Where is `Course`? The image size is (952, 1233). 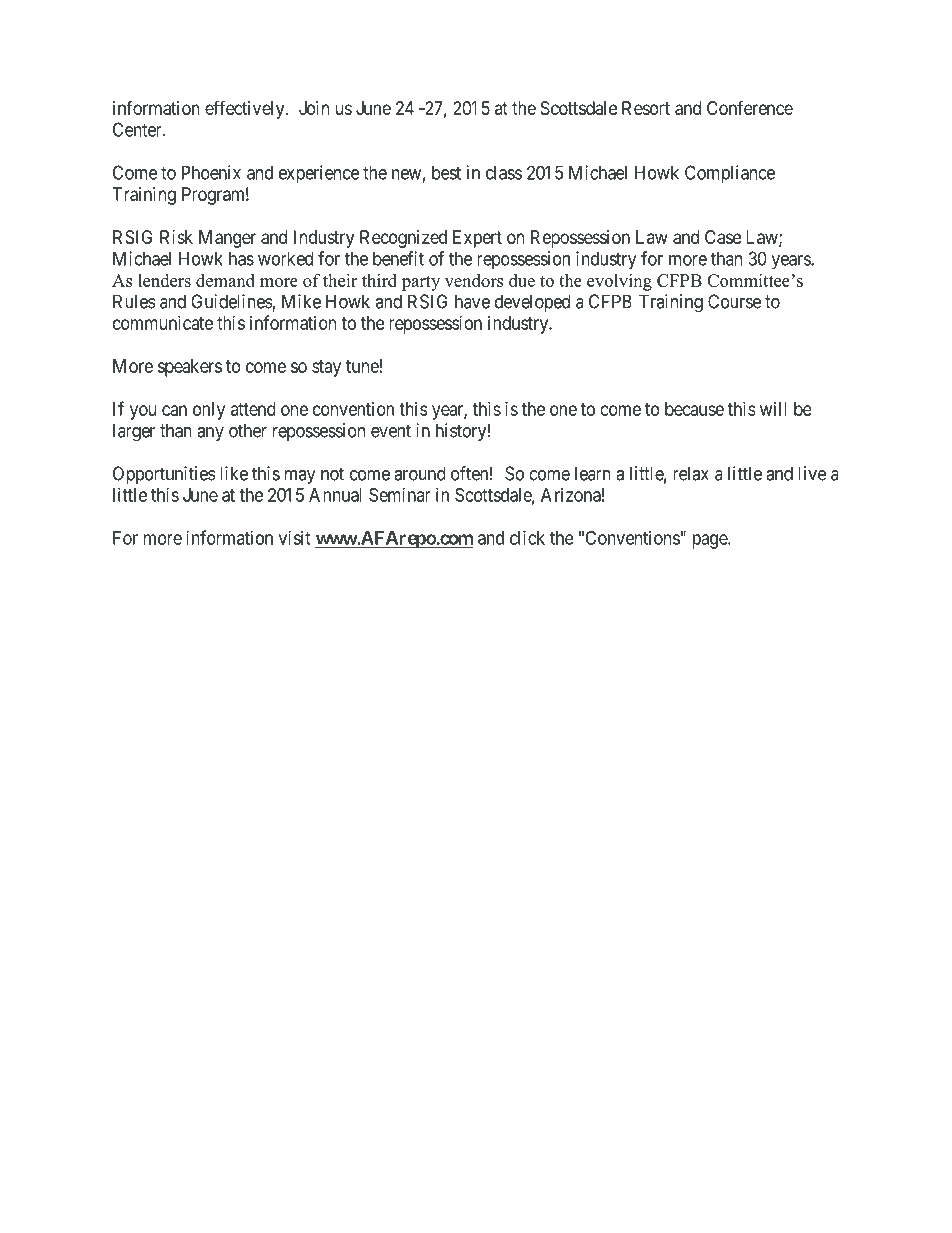 Course is located at coordinates (734, 301).
